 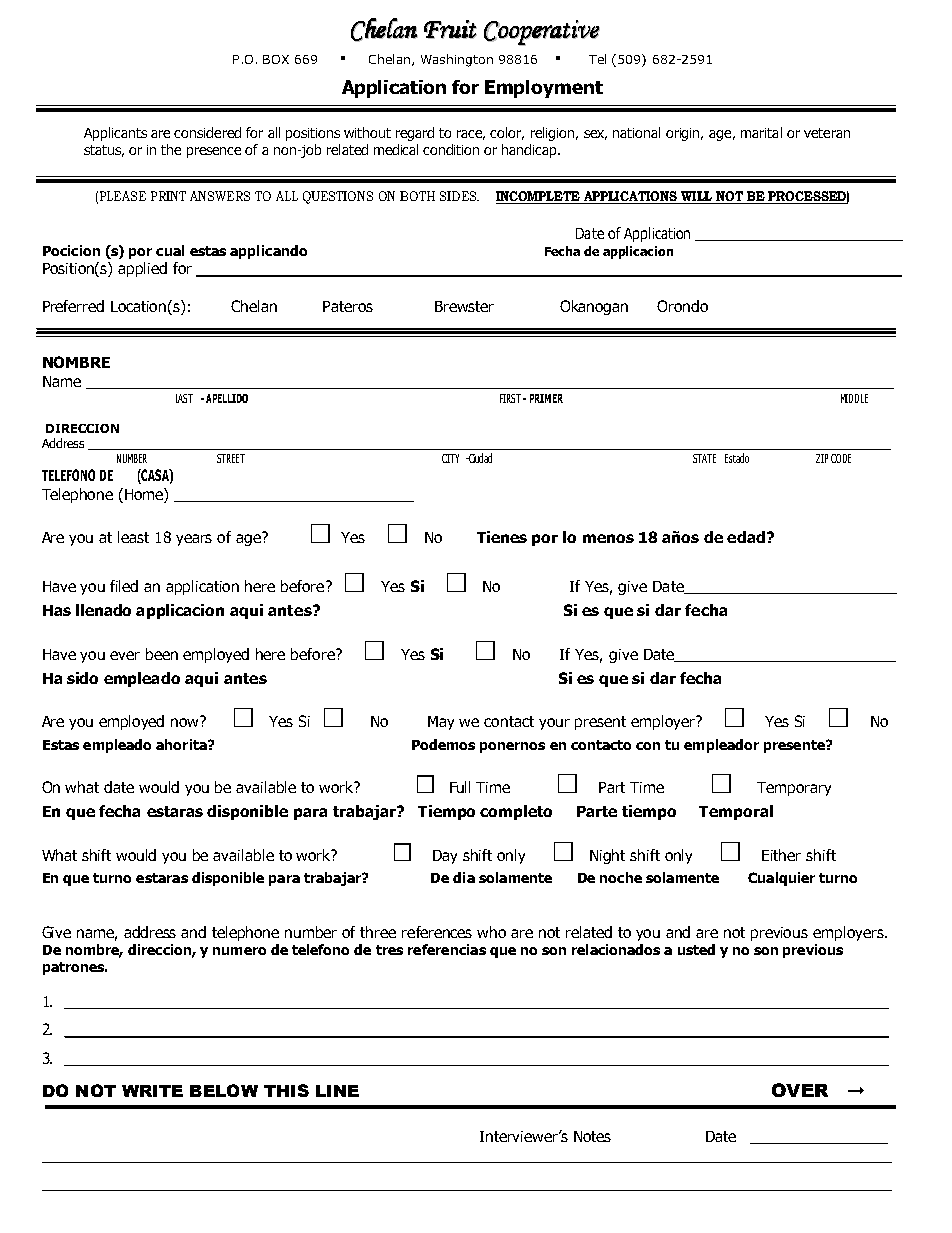 I want to click on LINE, so click(x=337, y=1091).
